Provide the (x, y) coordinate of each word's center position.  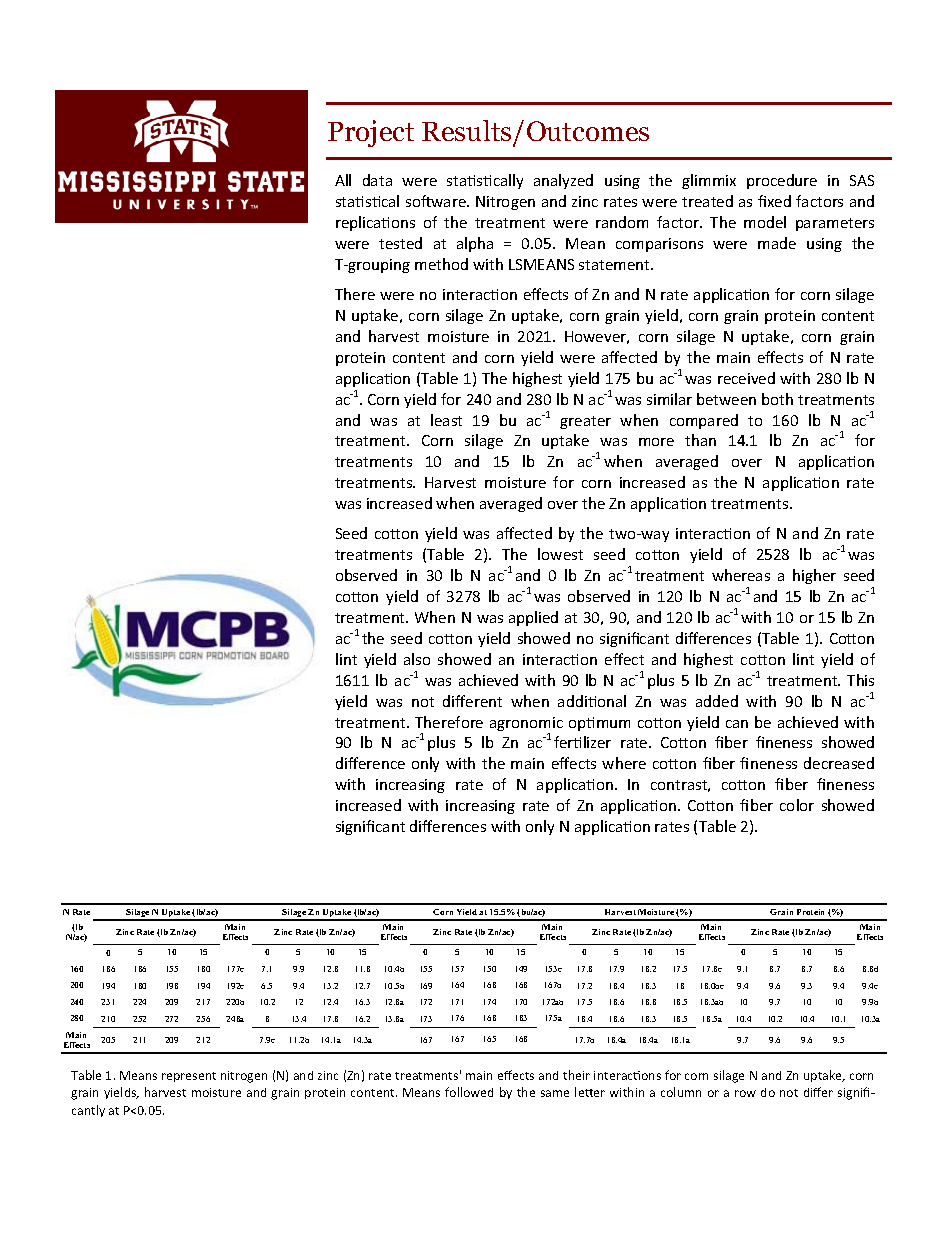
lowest (560, 554)
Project (371, 133)
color (797, 805)
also (417, 659)
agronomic (526, 725)
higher (814, 576)
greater (585, 422)
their (576, 1075)
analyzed (563, 181)
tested (400, 243)
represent (189, 1077)
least (446, 420)
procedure (782, 181)
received (746, 378)
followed (469, 1092)
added (717, 701)
